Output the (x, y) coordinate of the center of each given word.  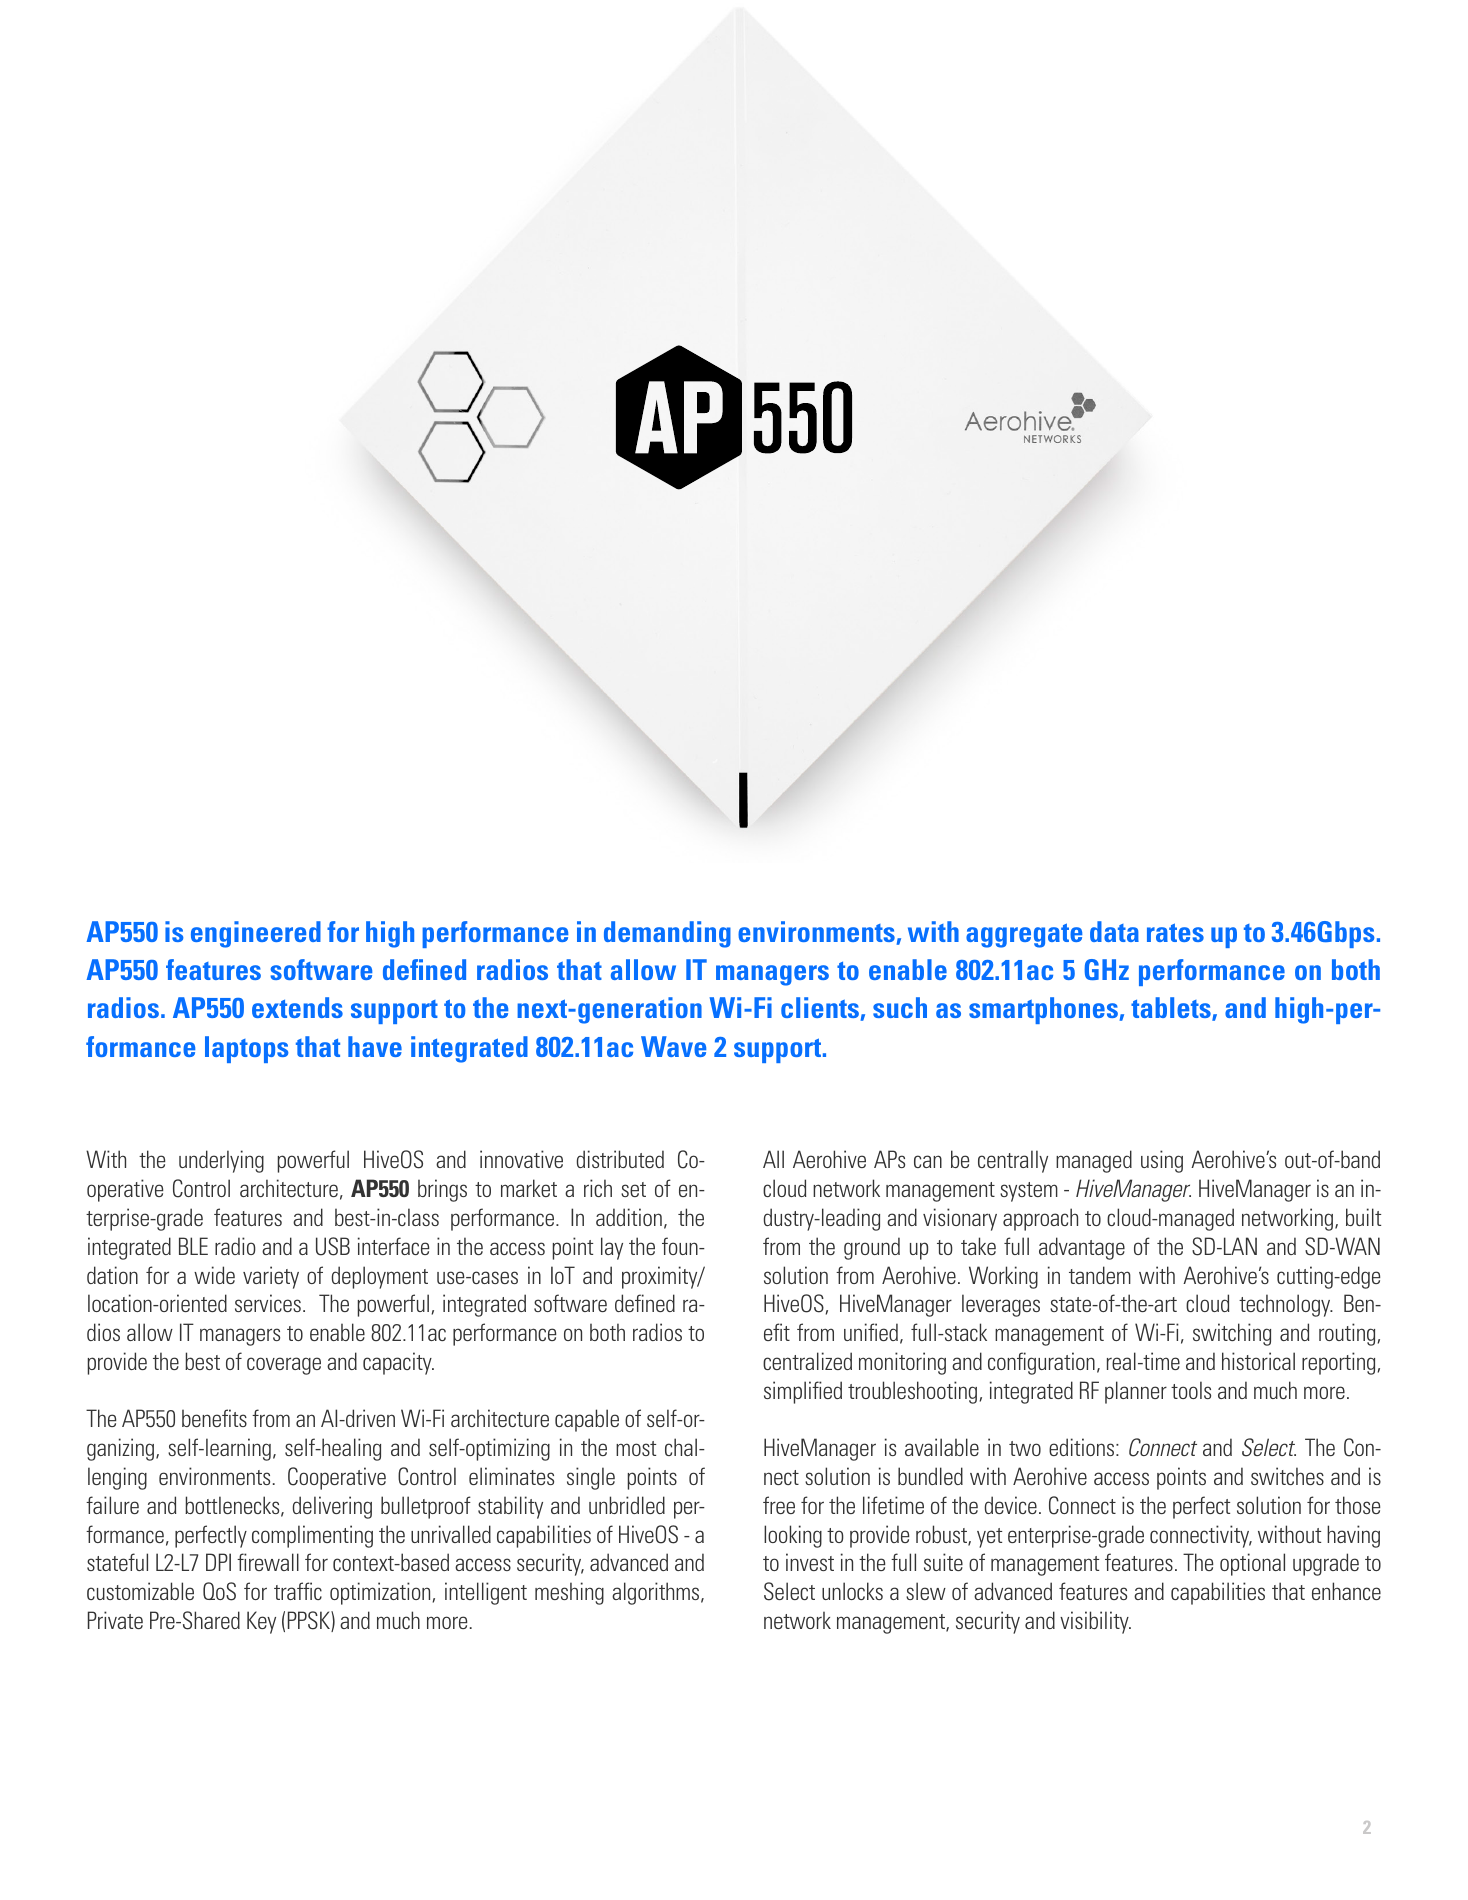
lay (612, 1248)
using (1162, 1161)
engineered (256, 934)
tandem (1100, 1275)
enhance (1346, 1591)
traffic (298, 1591)
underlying (221, 1161)
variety (271, 1277)
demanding (667, 934)
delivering (332, 1507)
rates (1175, 932)
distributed (620, 1159)
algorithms (657, 1593)
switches (1287, 1476)
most (636, 1448)
